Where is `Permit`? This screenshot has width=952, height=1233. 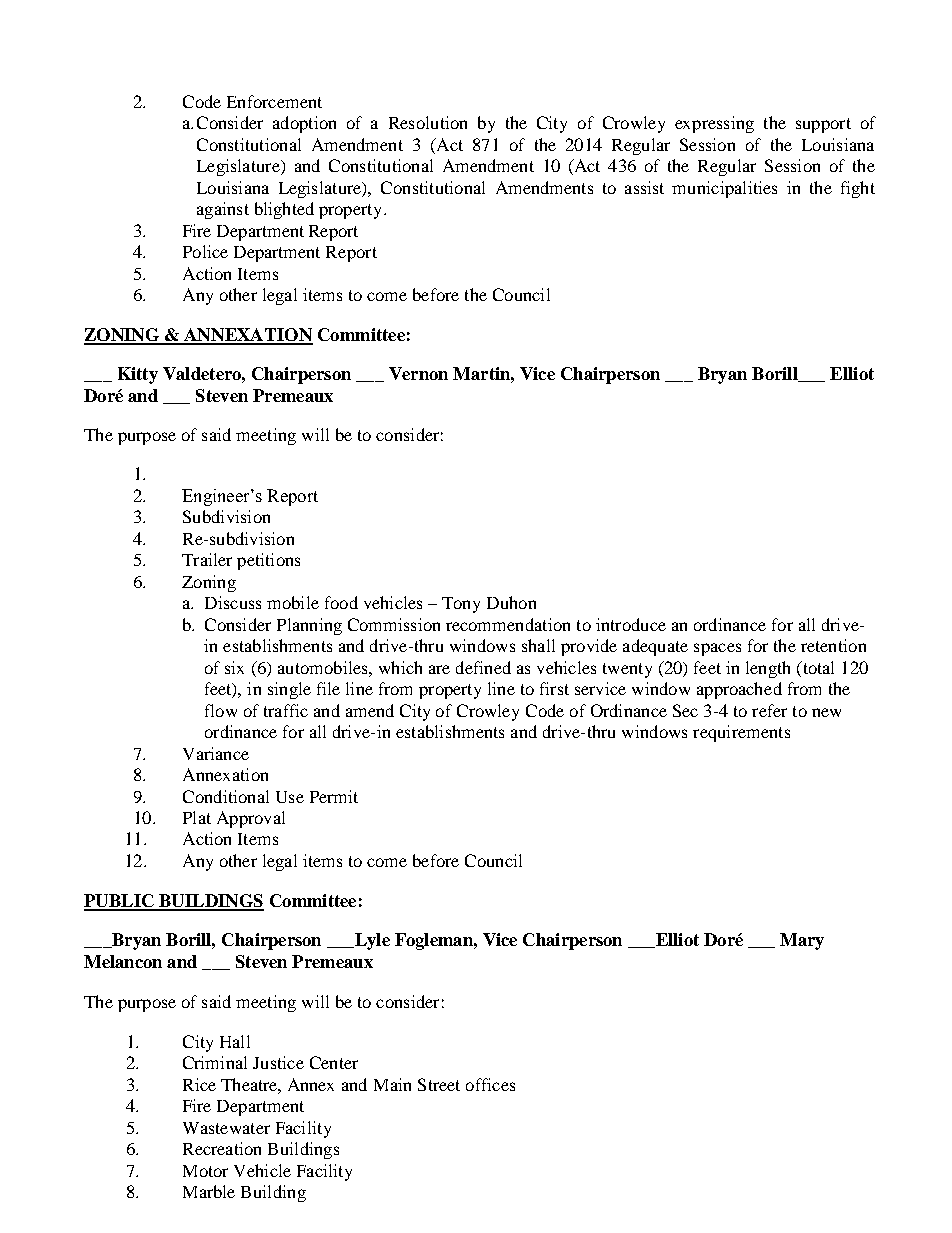 Permit is located at coordinates (334, 796).
